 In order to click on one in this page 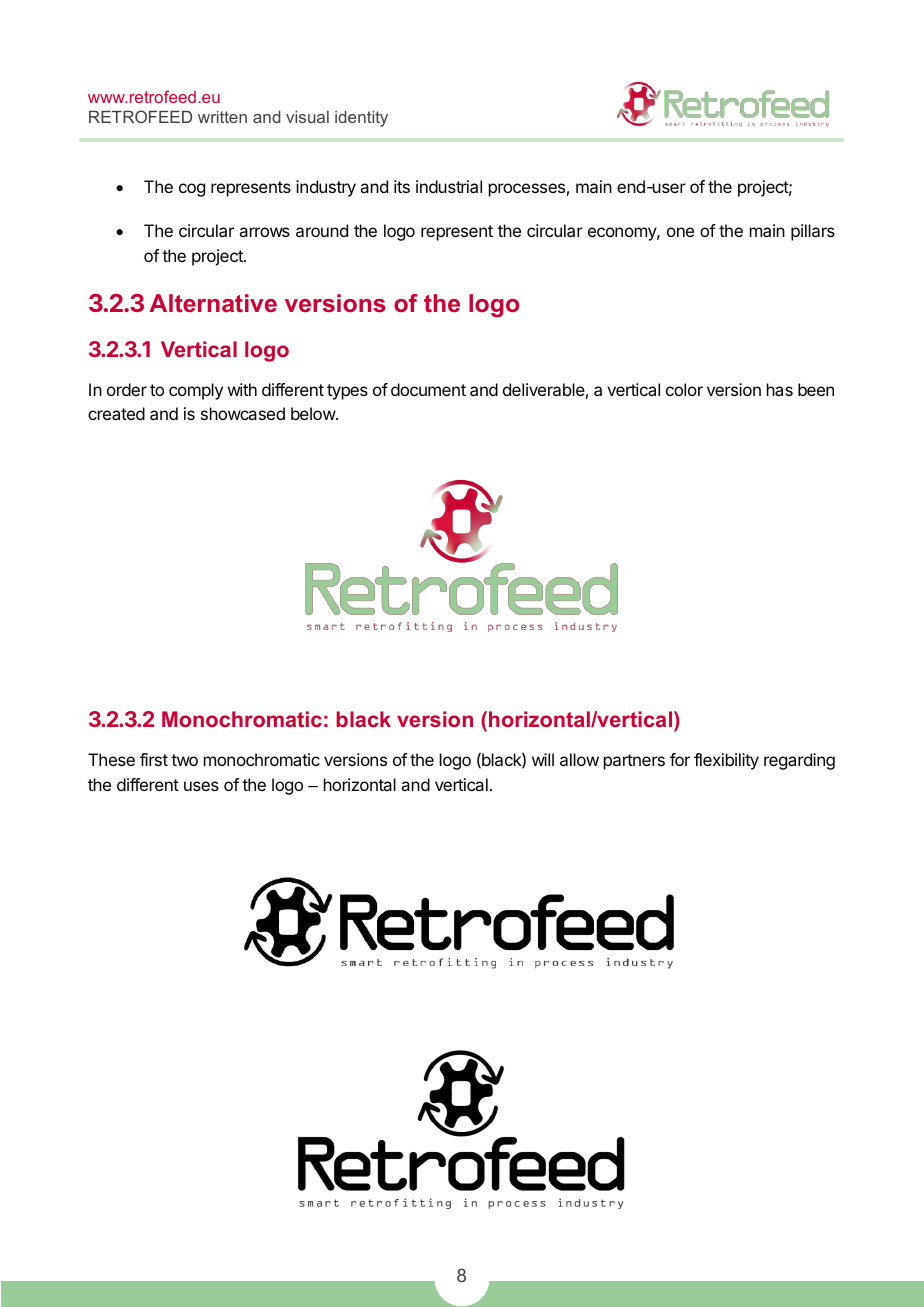, I will do `click(680, 232)`.
